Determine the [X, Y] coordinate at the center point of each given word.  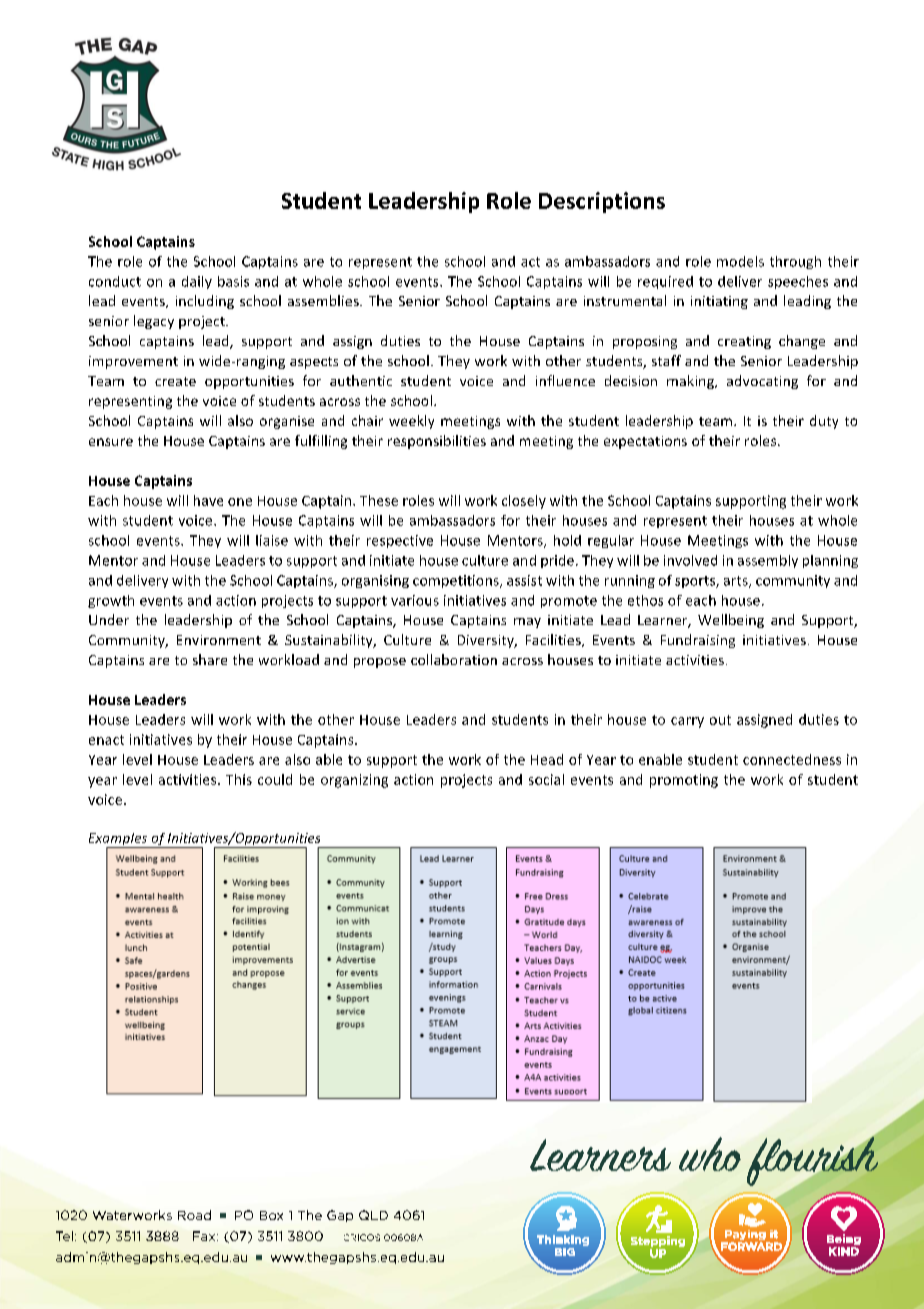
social [546, 779]
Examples [119, 840]
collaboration [454, 659]
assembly [768, 561]
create [175, 381]
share [210, 659]
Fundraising [698, 641]
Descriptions [602, 202]
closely [524, 502]
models [740, 261]
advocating [762, 382]
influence [565, 380]
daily [197, 282]
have [208, 500]
